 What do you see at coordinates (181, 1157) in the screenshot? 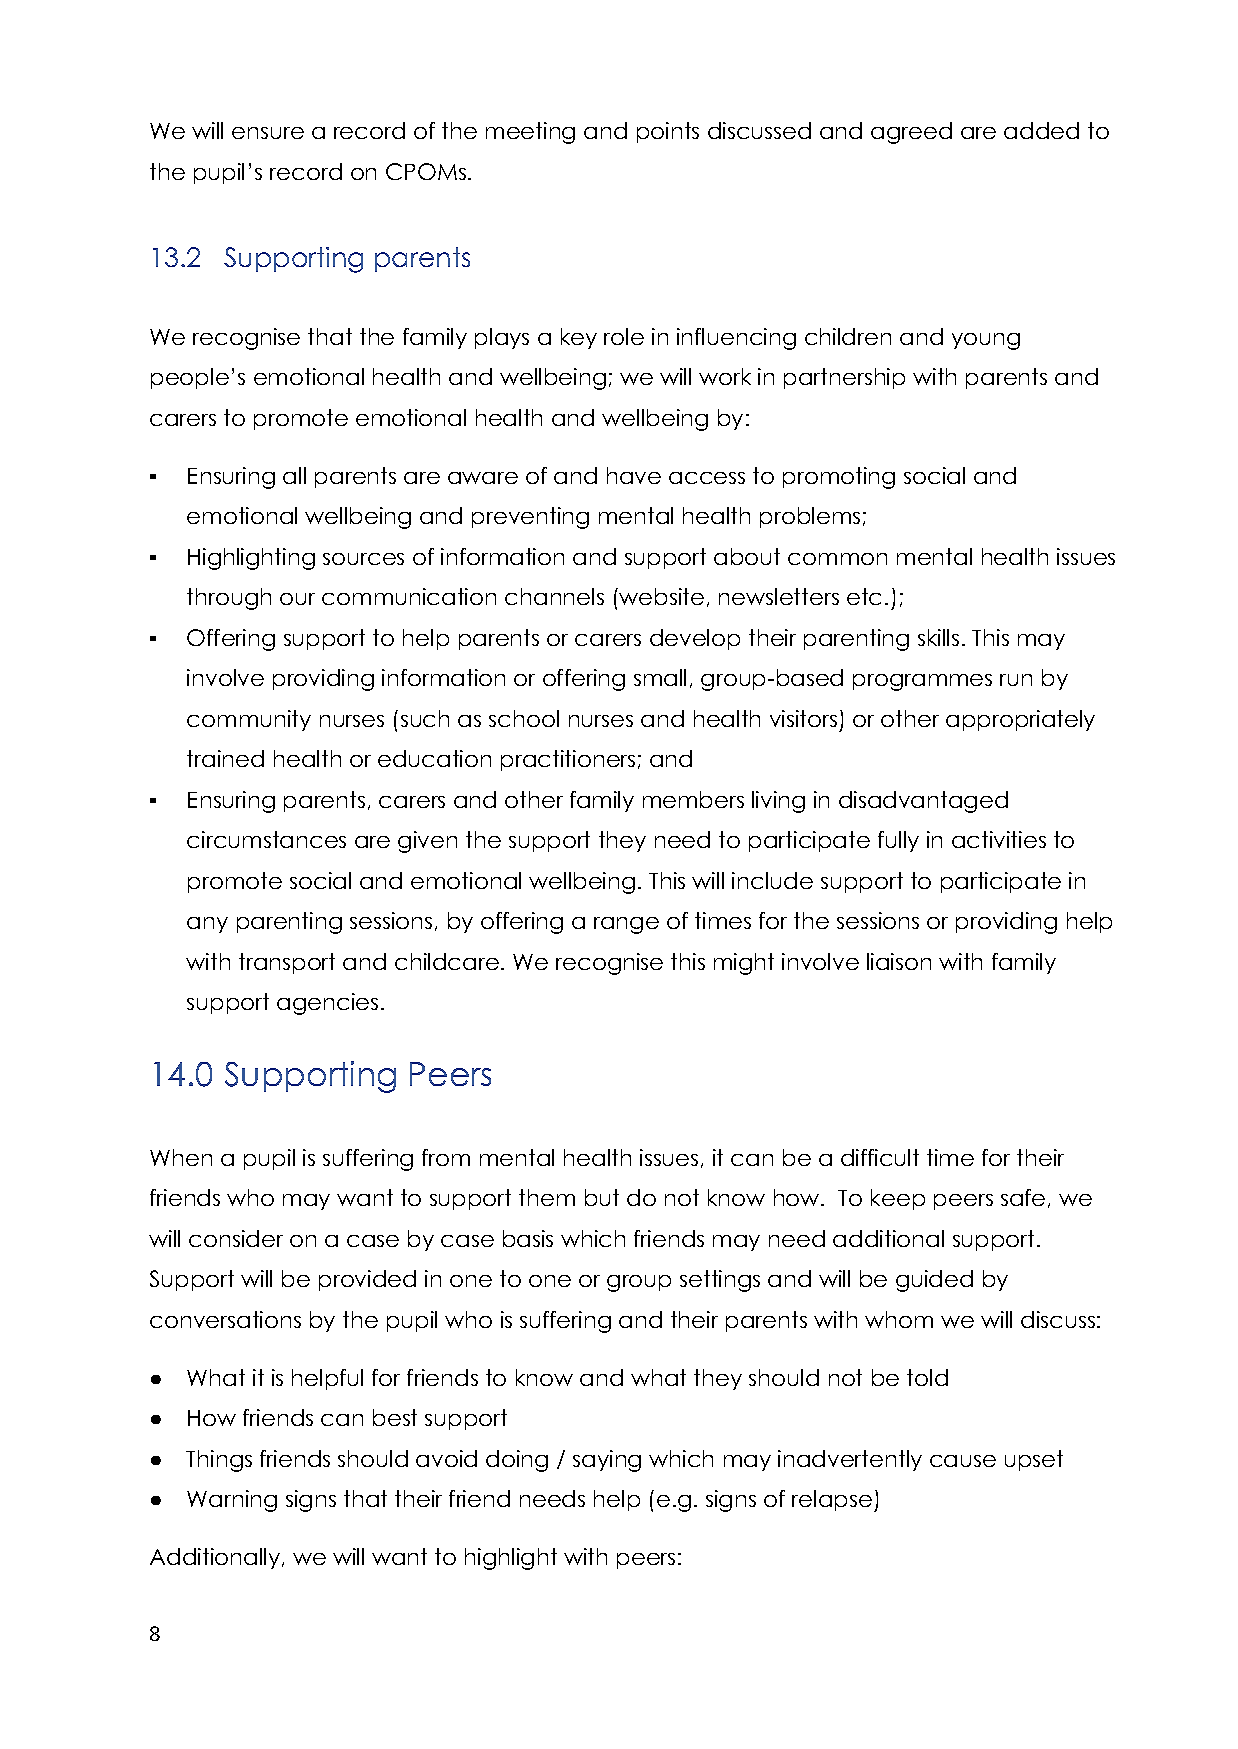
I see `When` at bounding box center [181, 1157].
